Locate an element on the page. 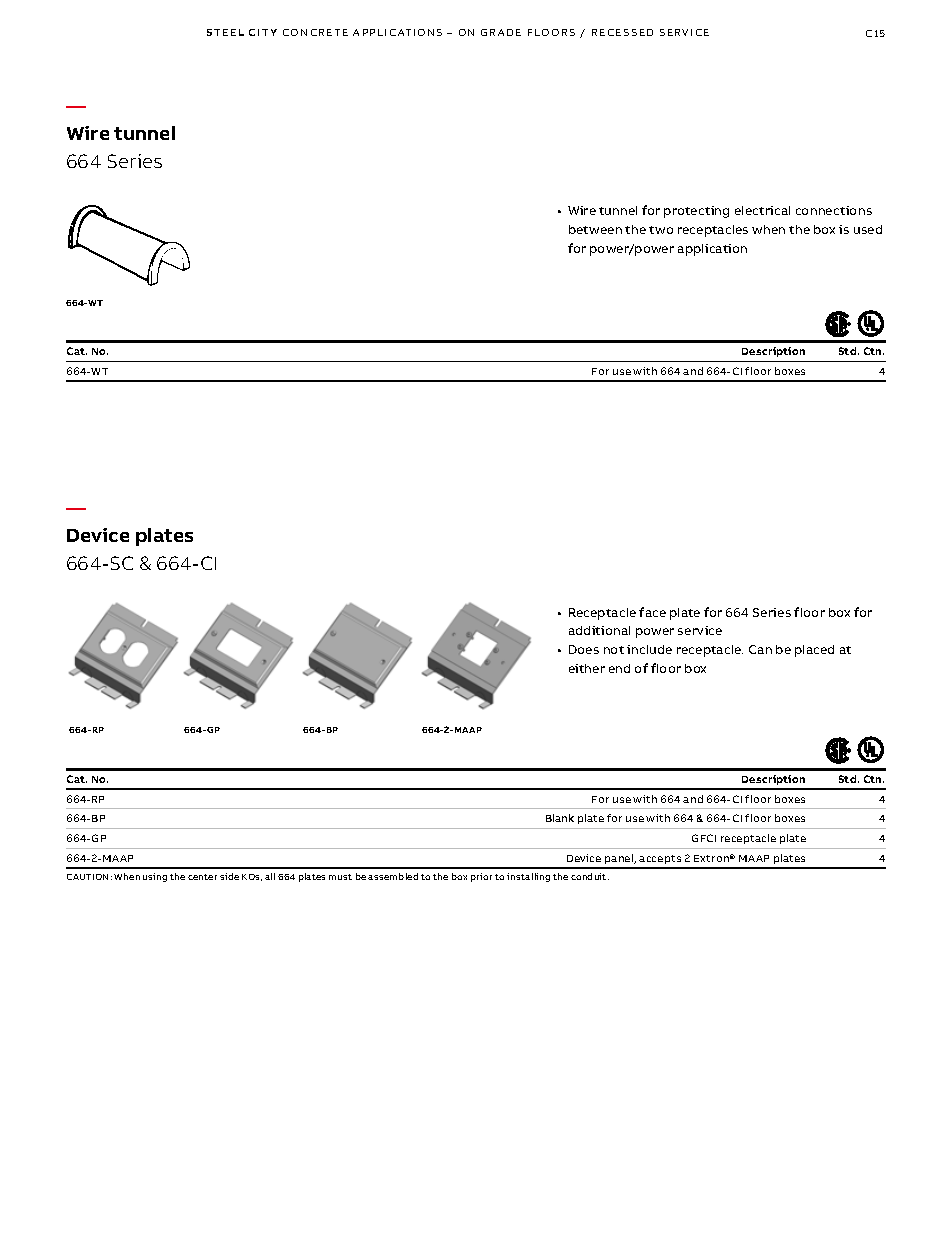 This image has height=1233, width=952. electrical is located at coordinates (762, 210).
